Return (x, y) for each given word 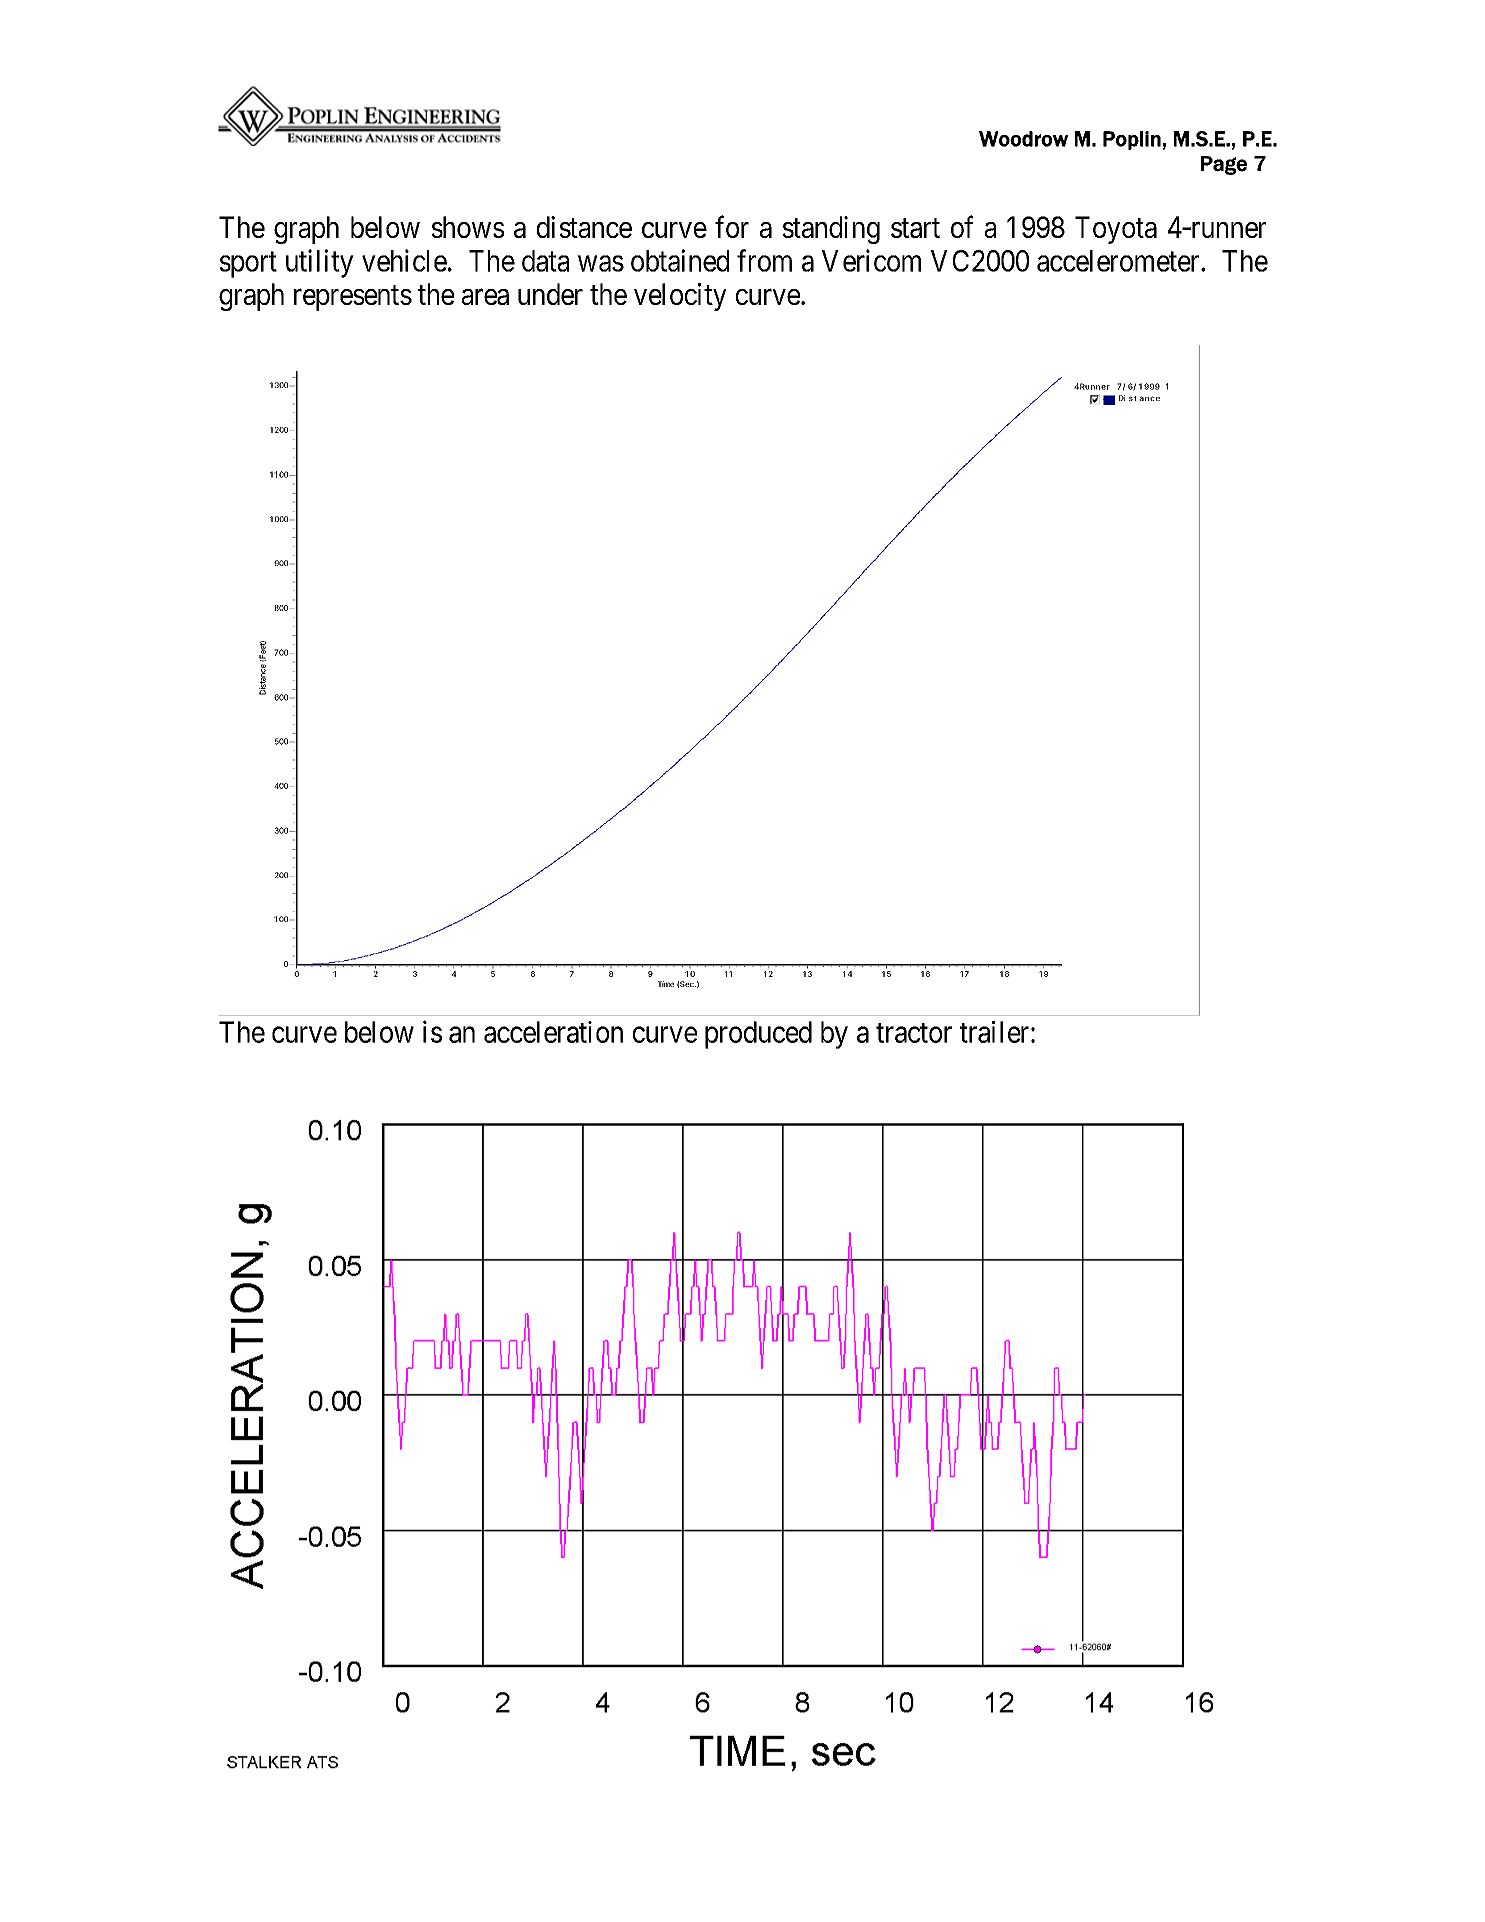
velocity (680, 297)
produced (758, 1035)
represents (353, 298)
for (732, 227)
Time (666, 984)
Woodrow (1023, 139)
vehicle (404, 260)
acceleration (553, 1032)
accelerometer (1119, 261)
